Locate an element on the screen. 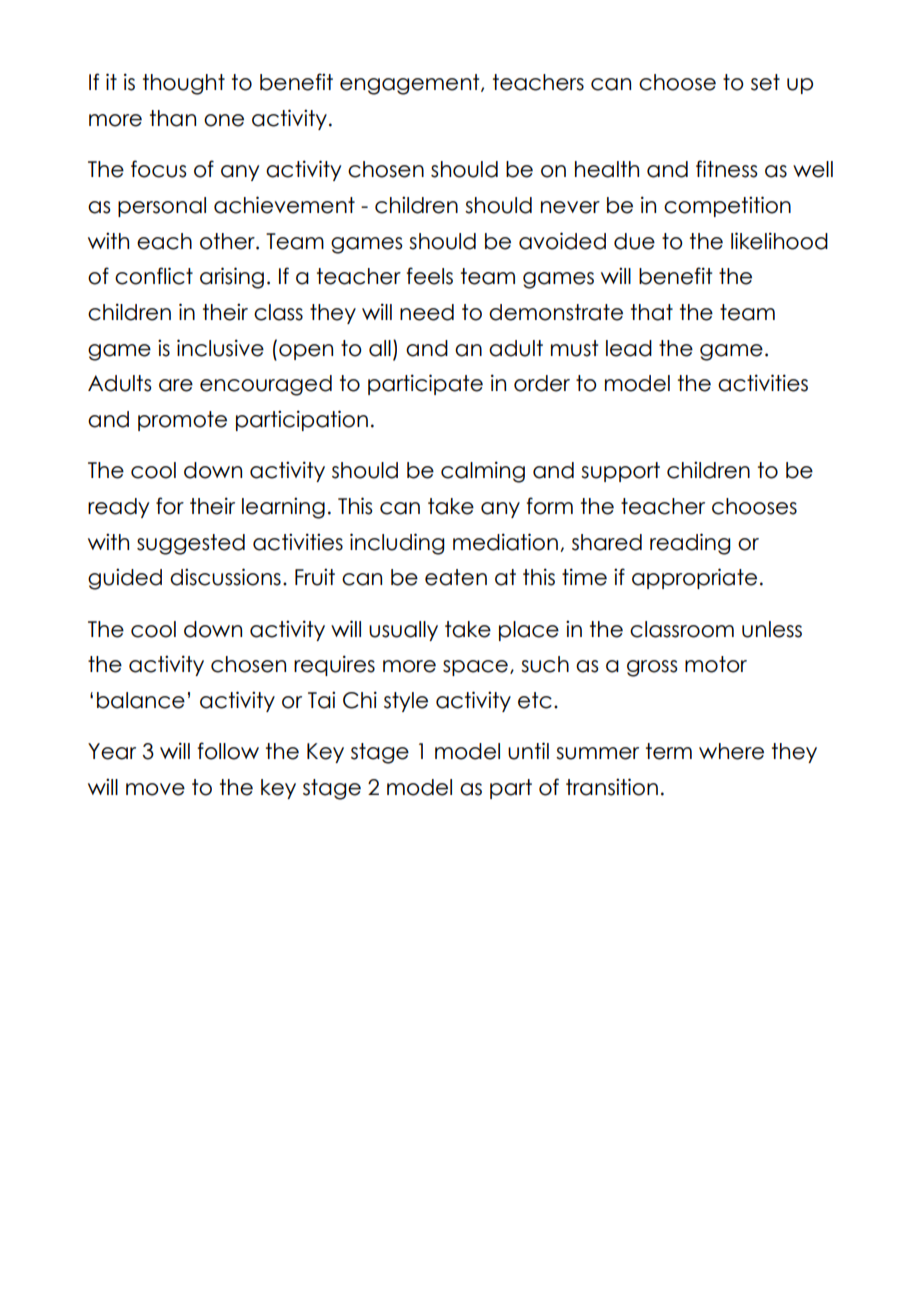 The width and height of the screenshot is (924, 1307). calming is located at coordinates (483, 472).
